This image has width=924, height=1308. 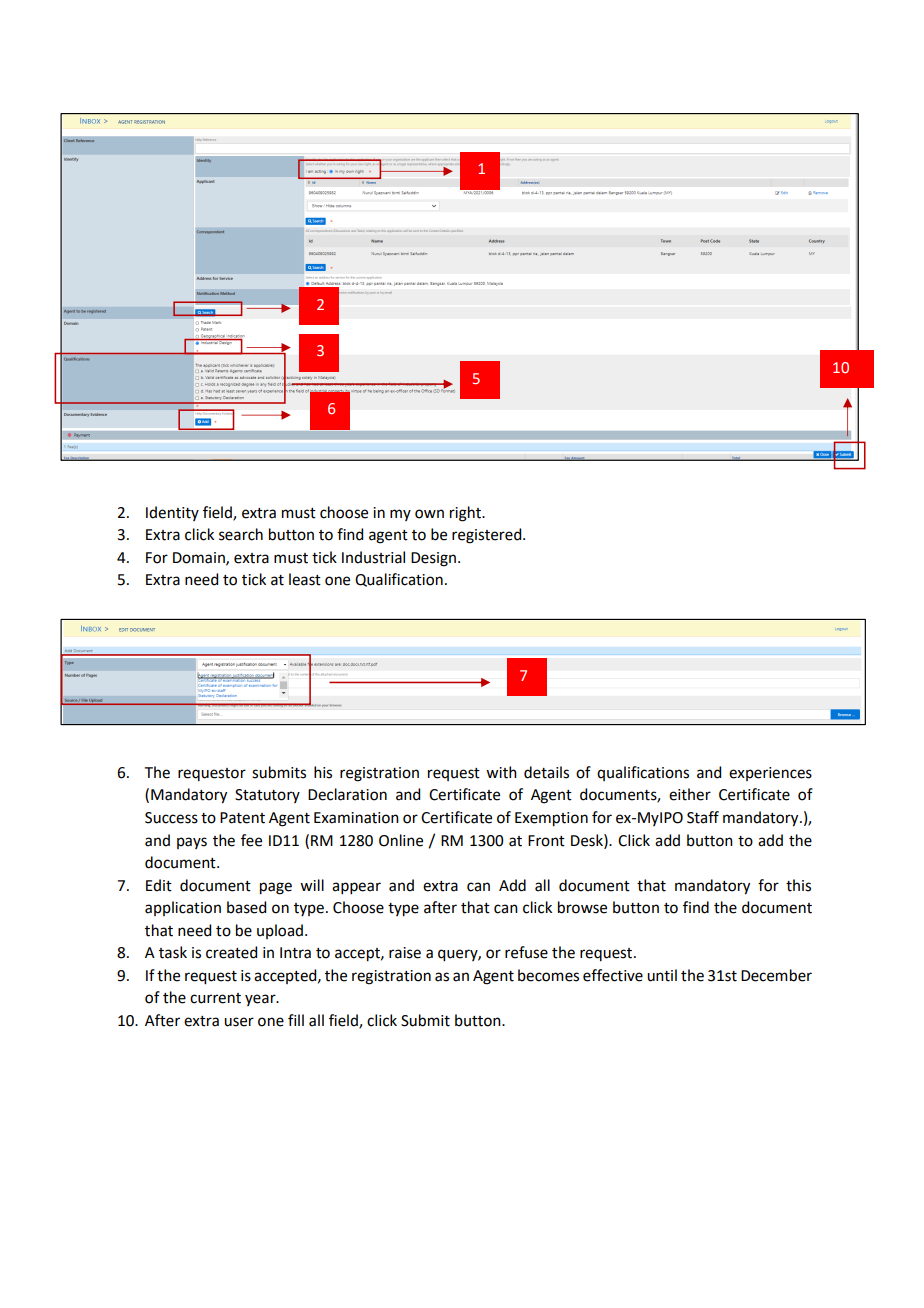 What do you see at coordinates (582, 907) in the image?
I see `browse` at bounding box center [582, 907].
